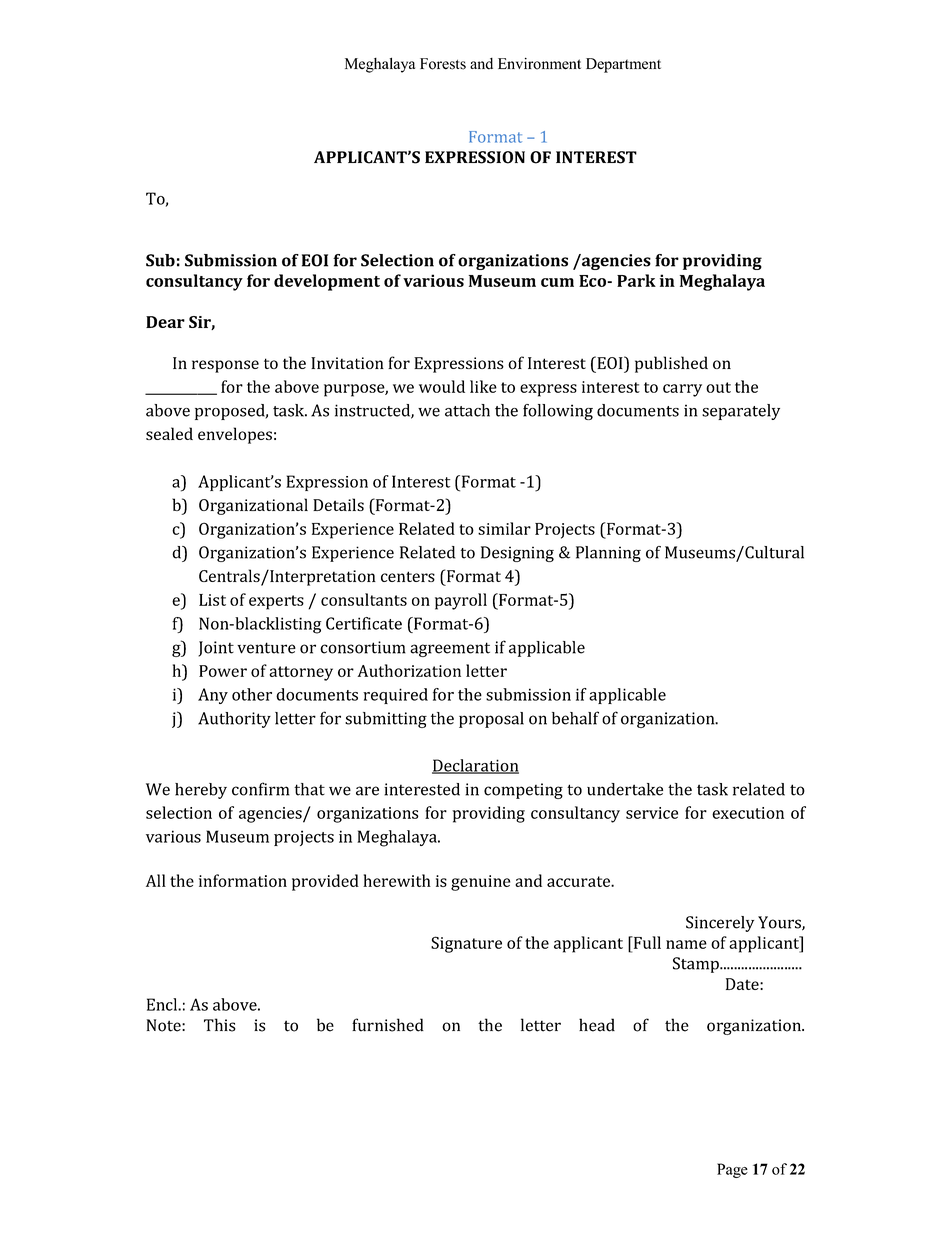 This document has width=952, height=1233. What do you see at coordinates (467, 410) in the document?
I see `attach` at bounding box center [467, 410].
